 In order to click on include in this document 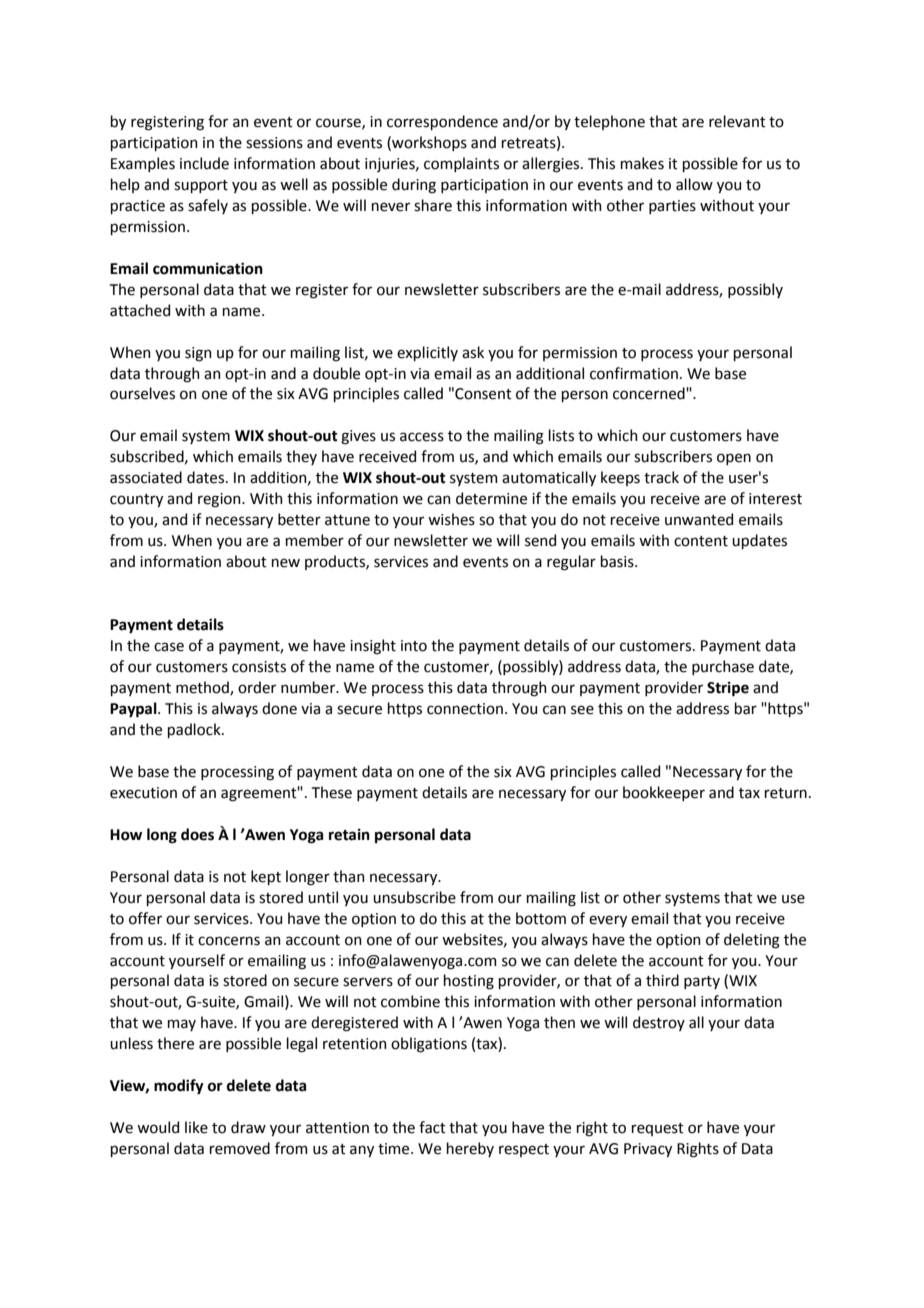, I will do `click(204, 163)`.
